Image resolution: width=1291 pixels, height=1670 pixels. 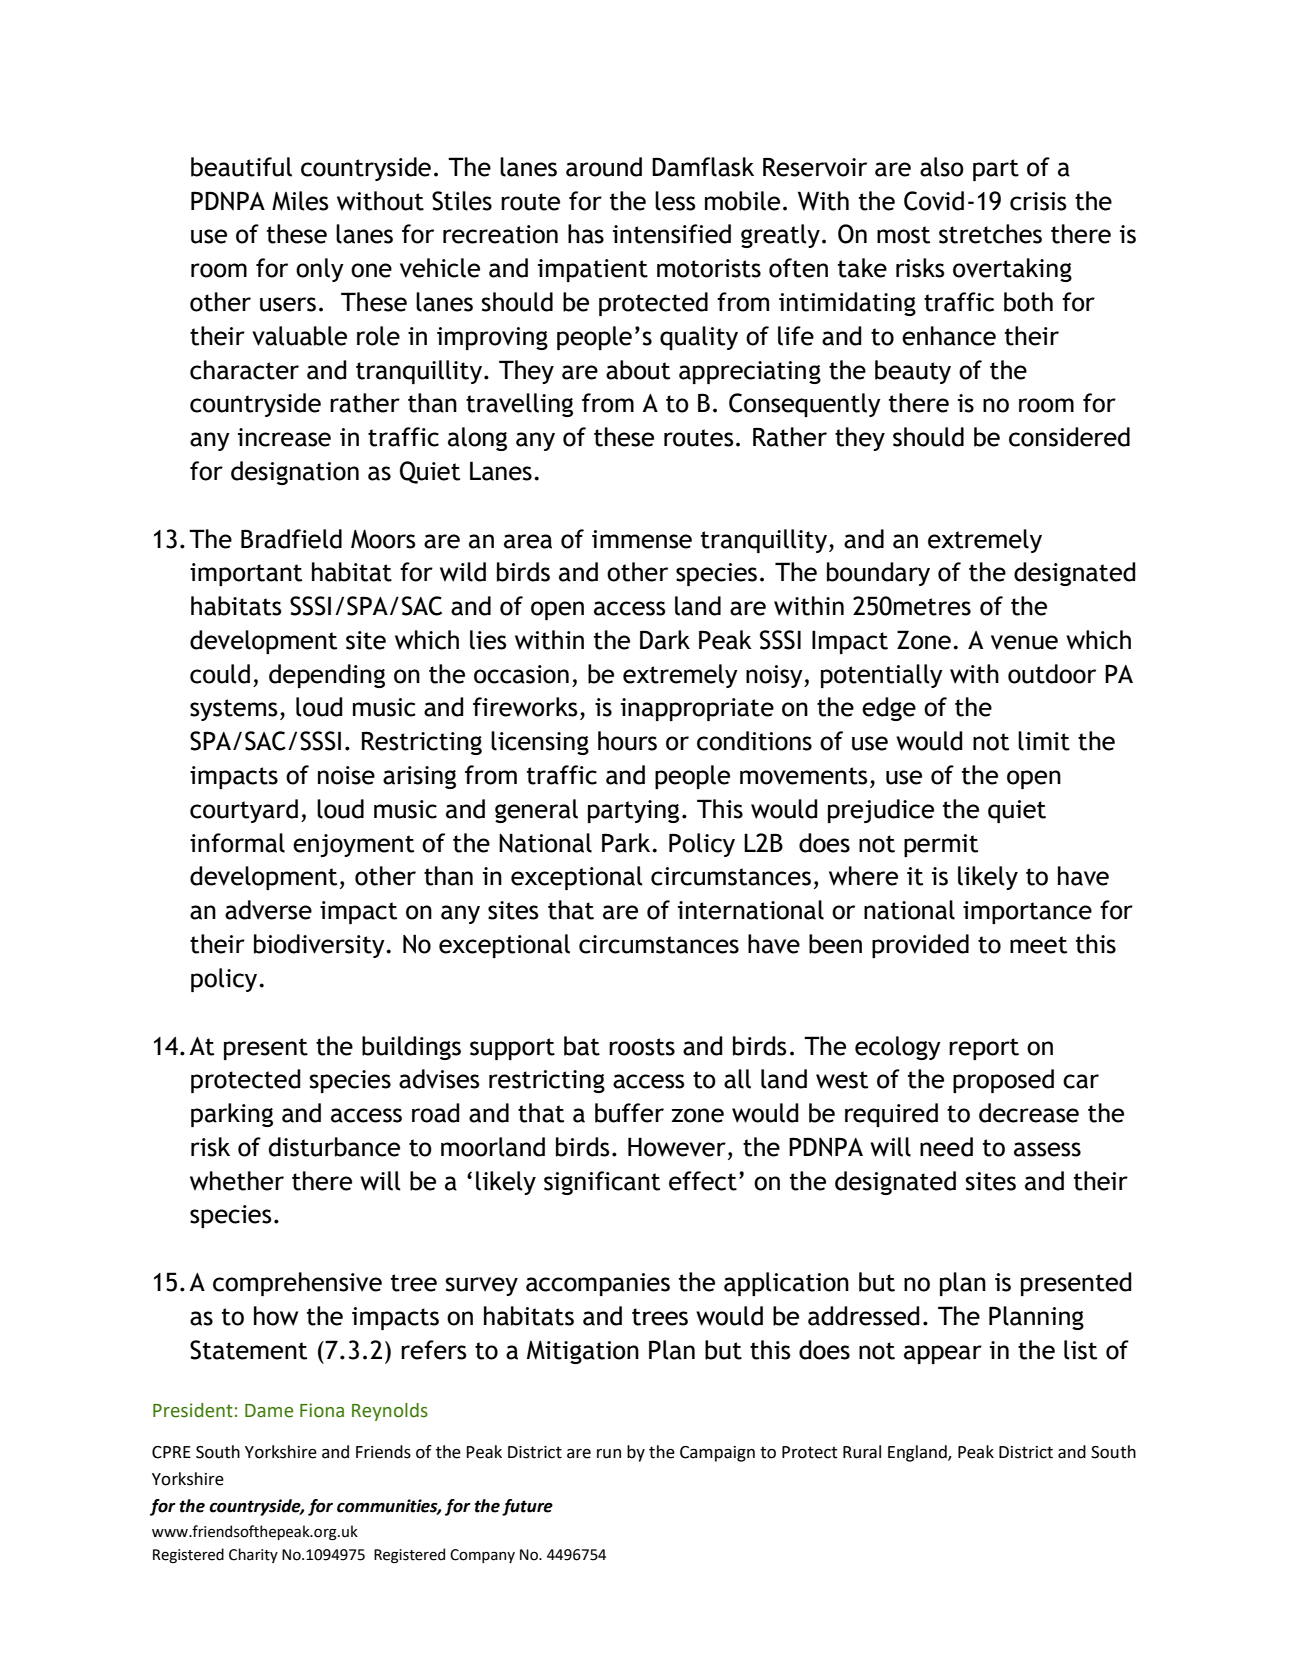 What do you see at coordinates (609, 1454) in the document?
I see `run` at bounding box center [609, 1454].
